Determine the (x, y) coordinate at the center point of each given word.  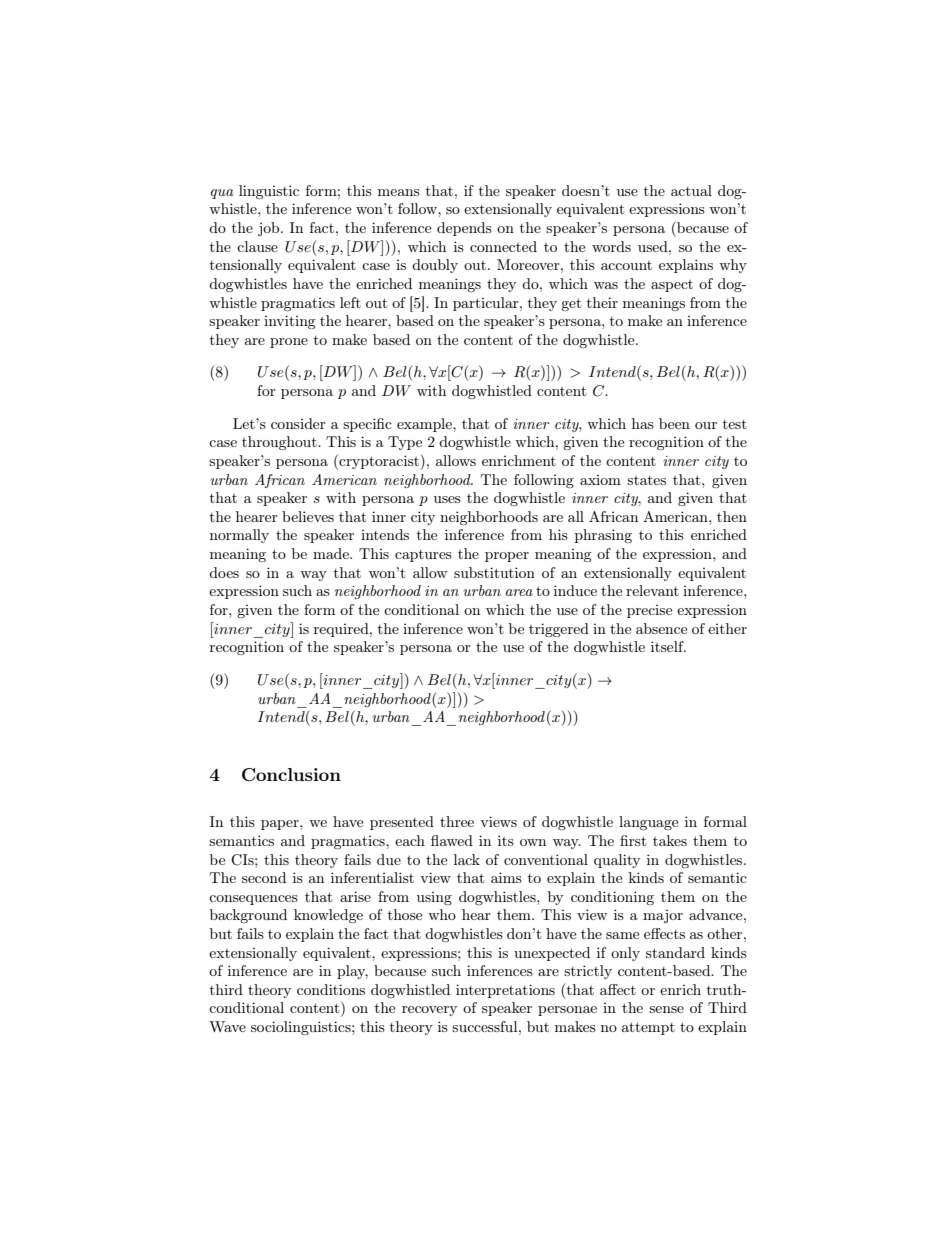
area (519, 592)
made (332, 553)
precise (649, 611)
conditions (331, 989)
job (270, 229)
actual (691, 190)
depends (464, 229)
